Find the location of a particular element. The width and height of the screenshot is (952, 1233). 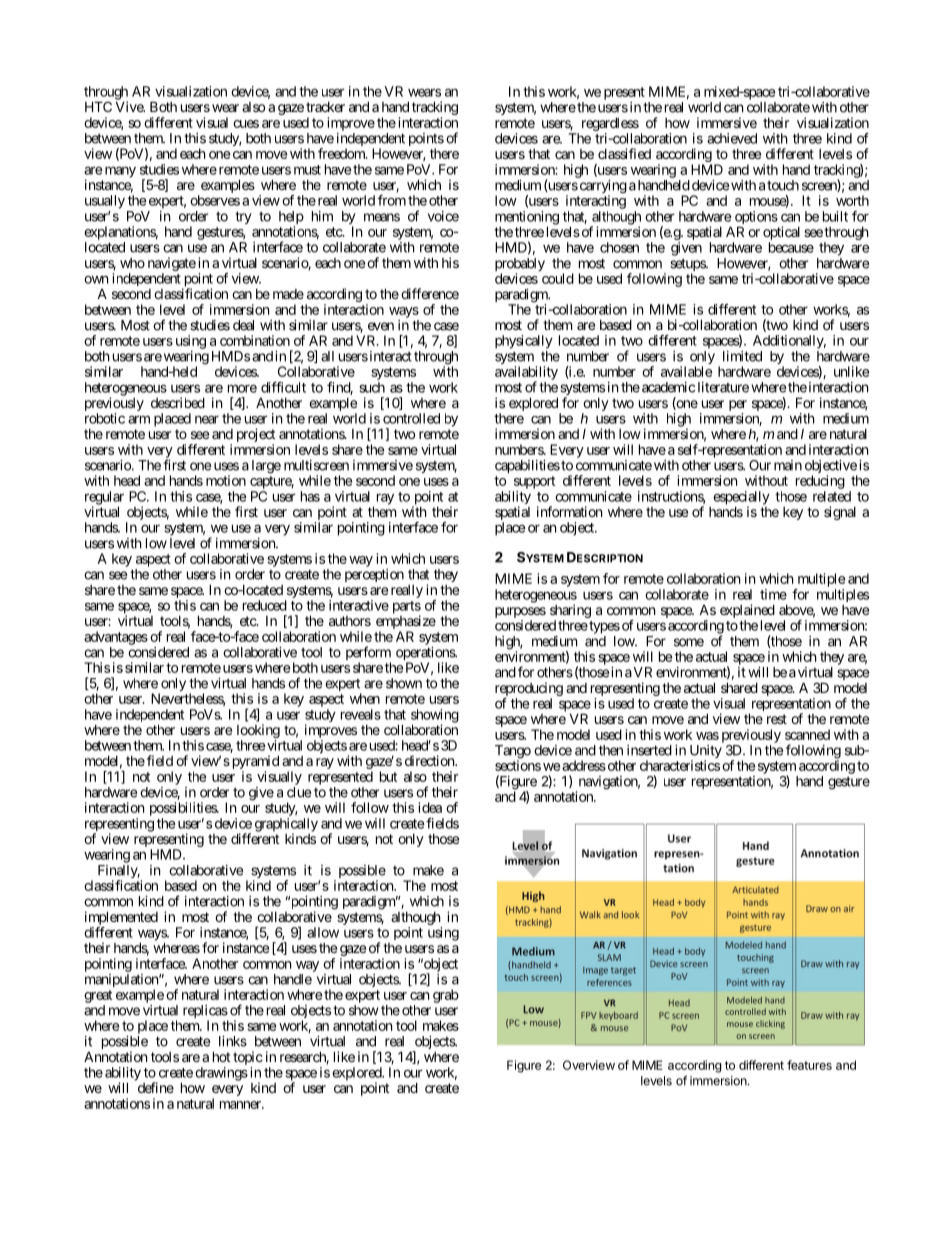

cues is located at coordinates (246, 124).
